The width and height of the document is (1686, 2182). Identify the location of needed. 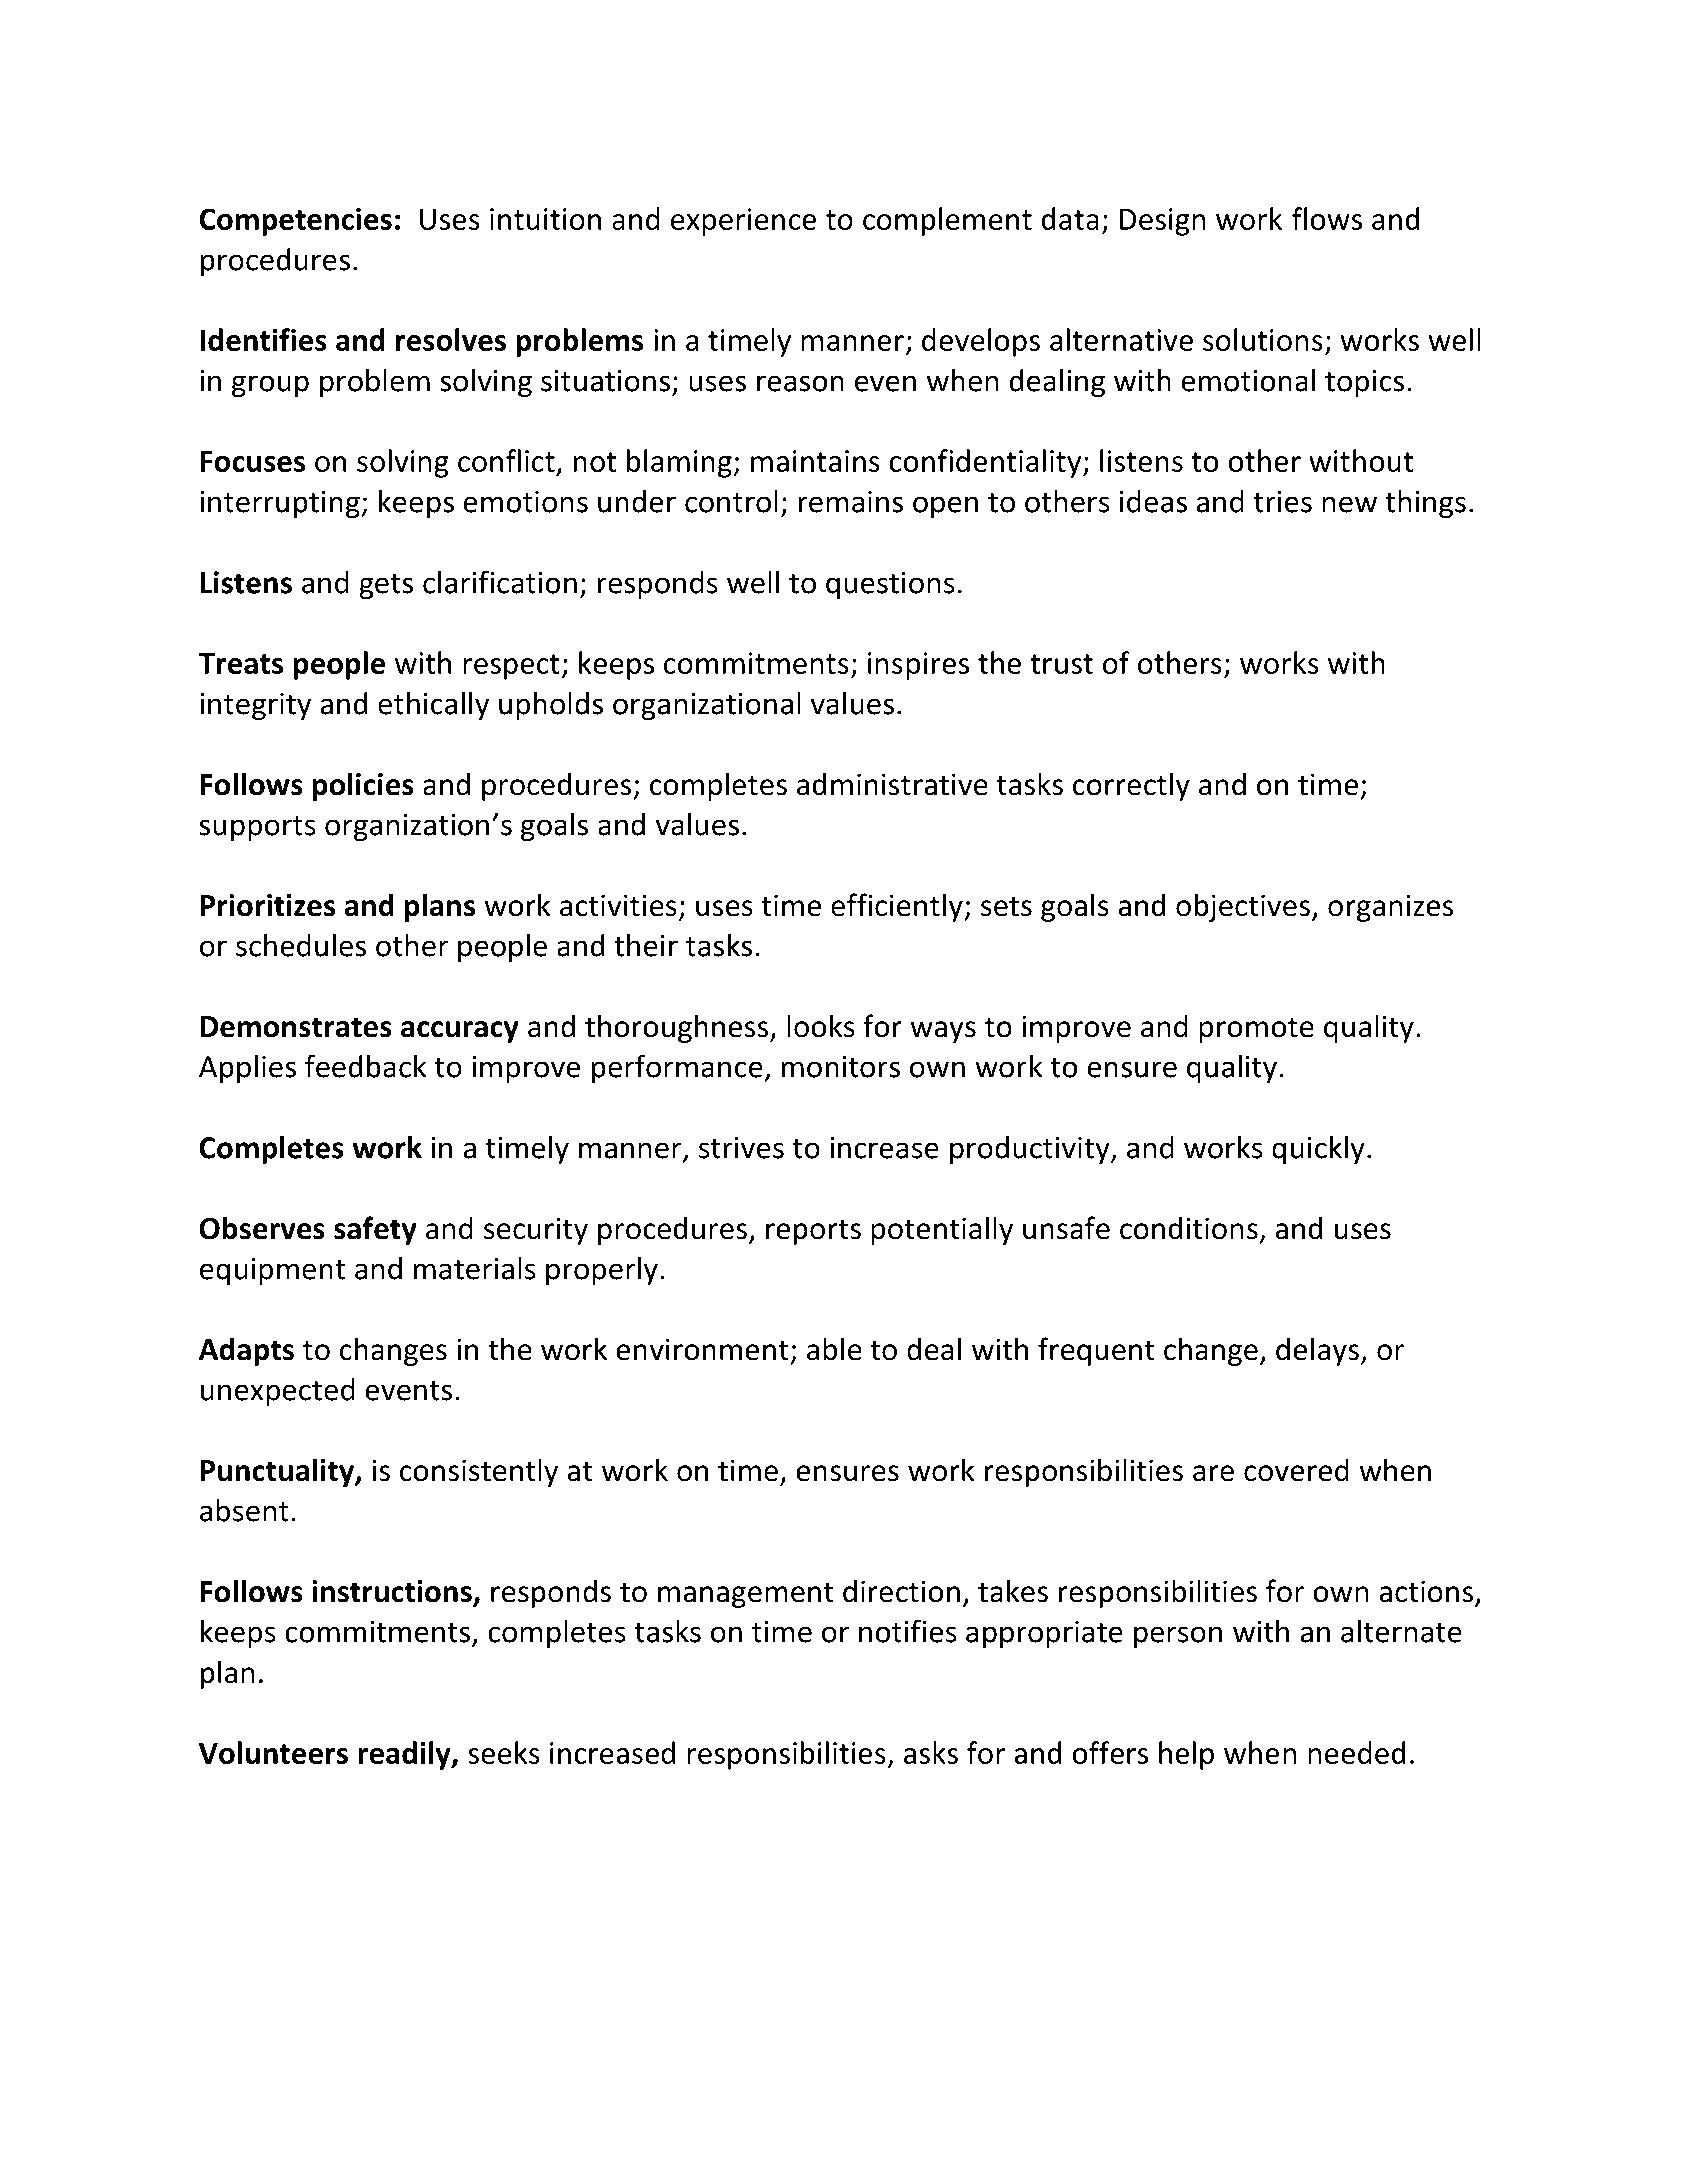
(1356, 1752).
